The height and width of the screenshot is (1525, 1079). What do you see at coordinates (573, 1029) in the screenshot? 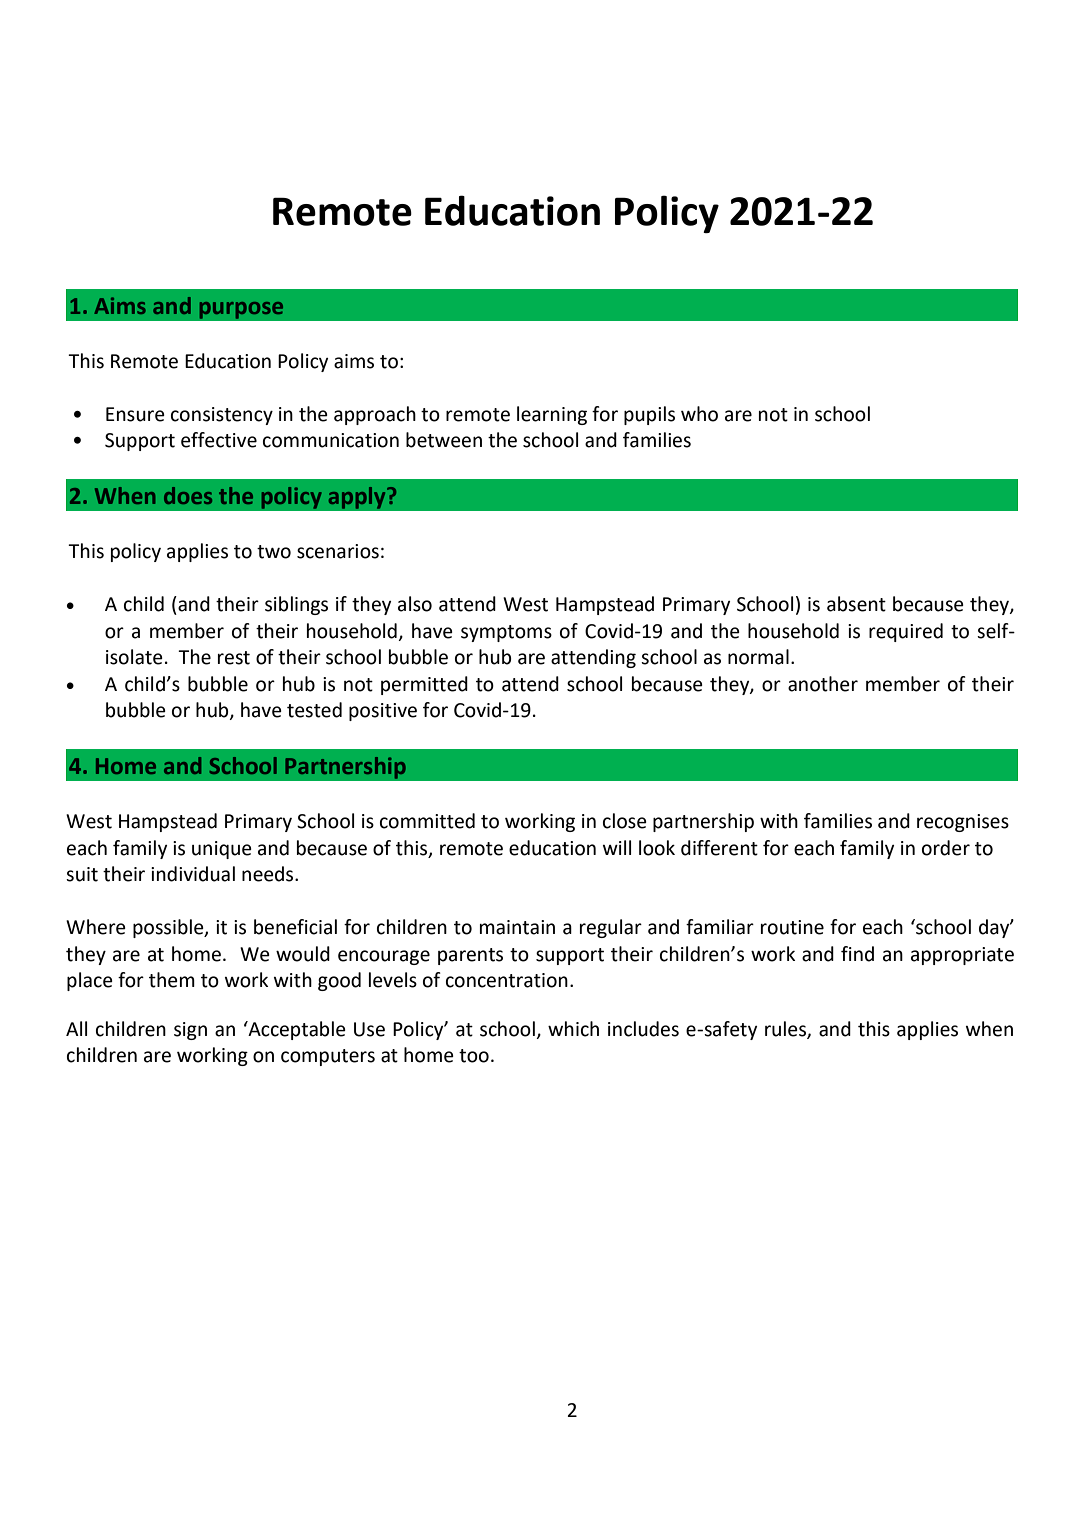
I see `which` at bounding box center [573, 1029].
